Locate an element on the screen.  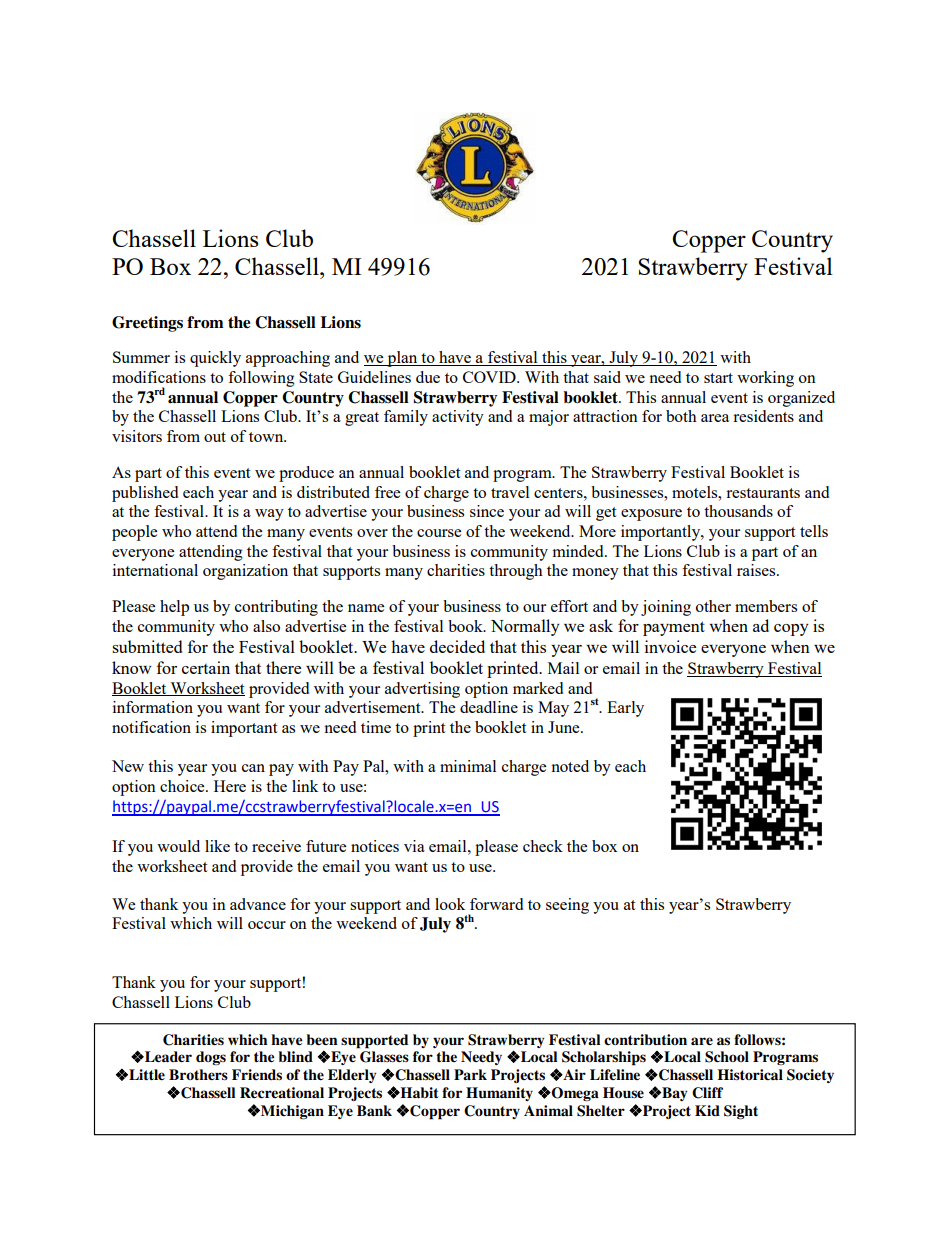
quickly is located at coordinates (215, 359).
